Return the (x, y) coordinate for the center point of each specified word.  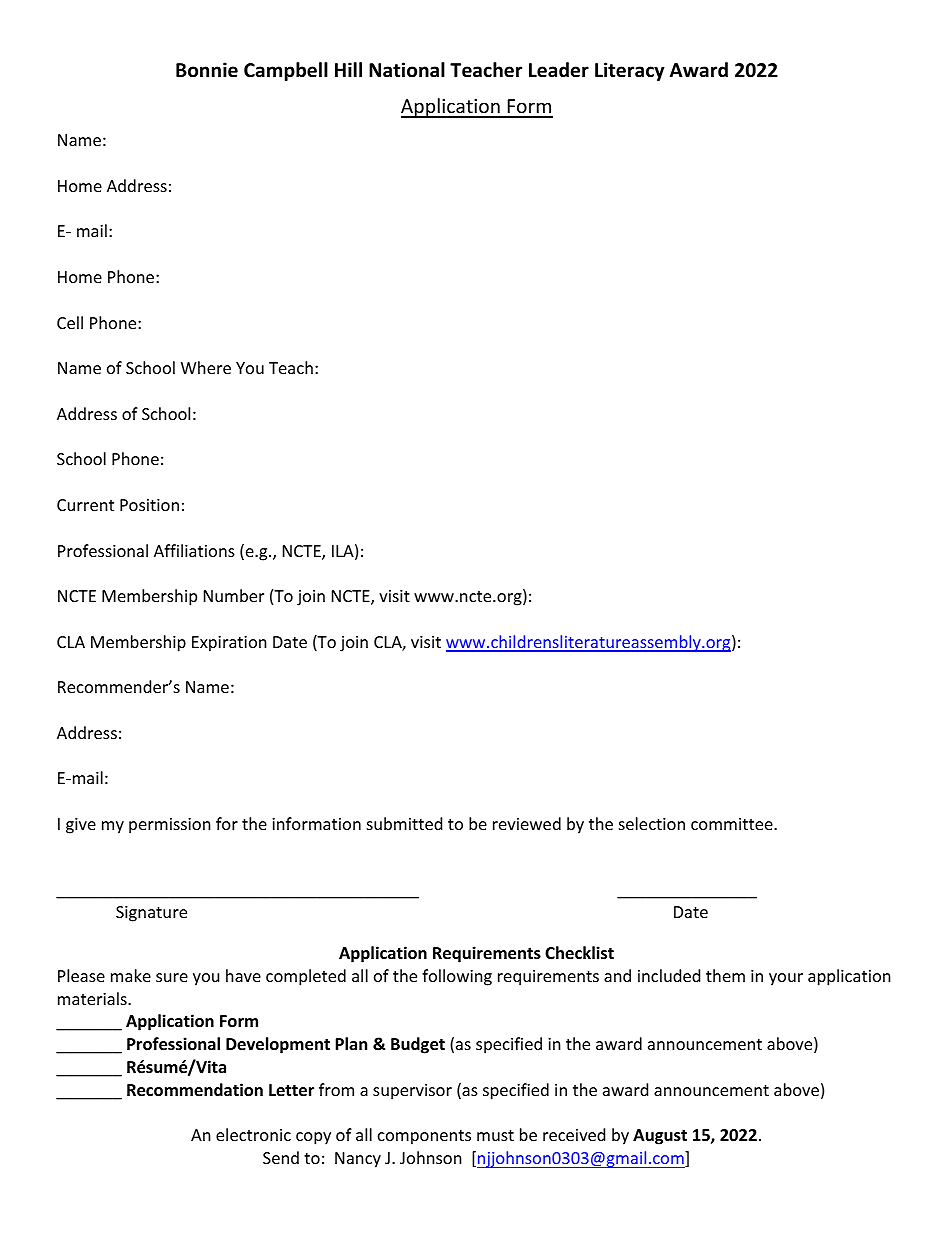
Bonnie (207, 70)
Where (206, 367)
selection (652, 823)
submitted (404, 823)
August (660, 1137)
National (407, 70)
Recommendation (195, 1090)
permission (170, 826)
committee (733, 824)
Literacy (630, 71)
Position (149, 505)
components (424, 1137)
